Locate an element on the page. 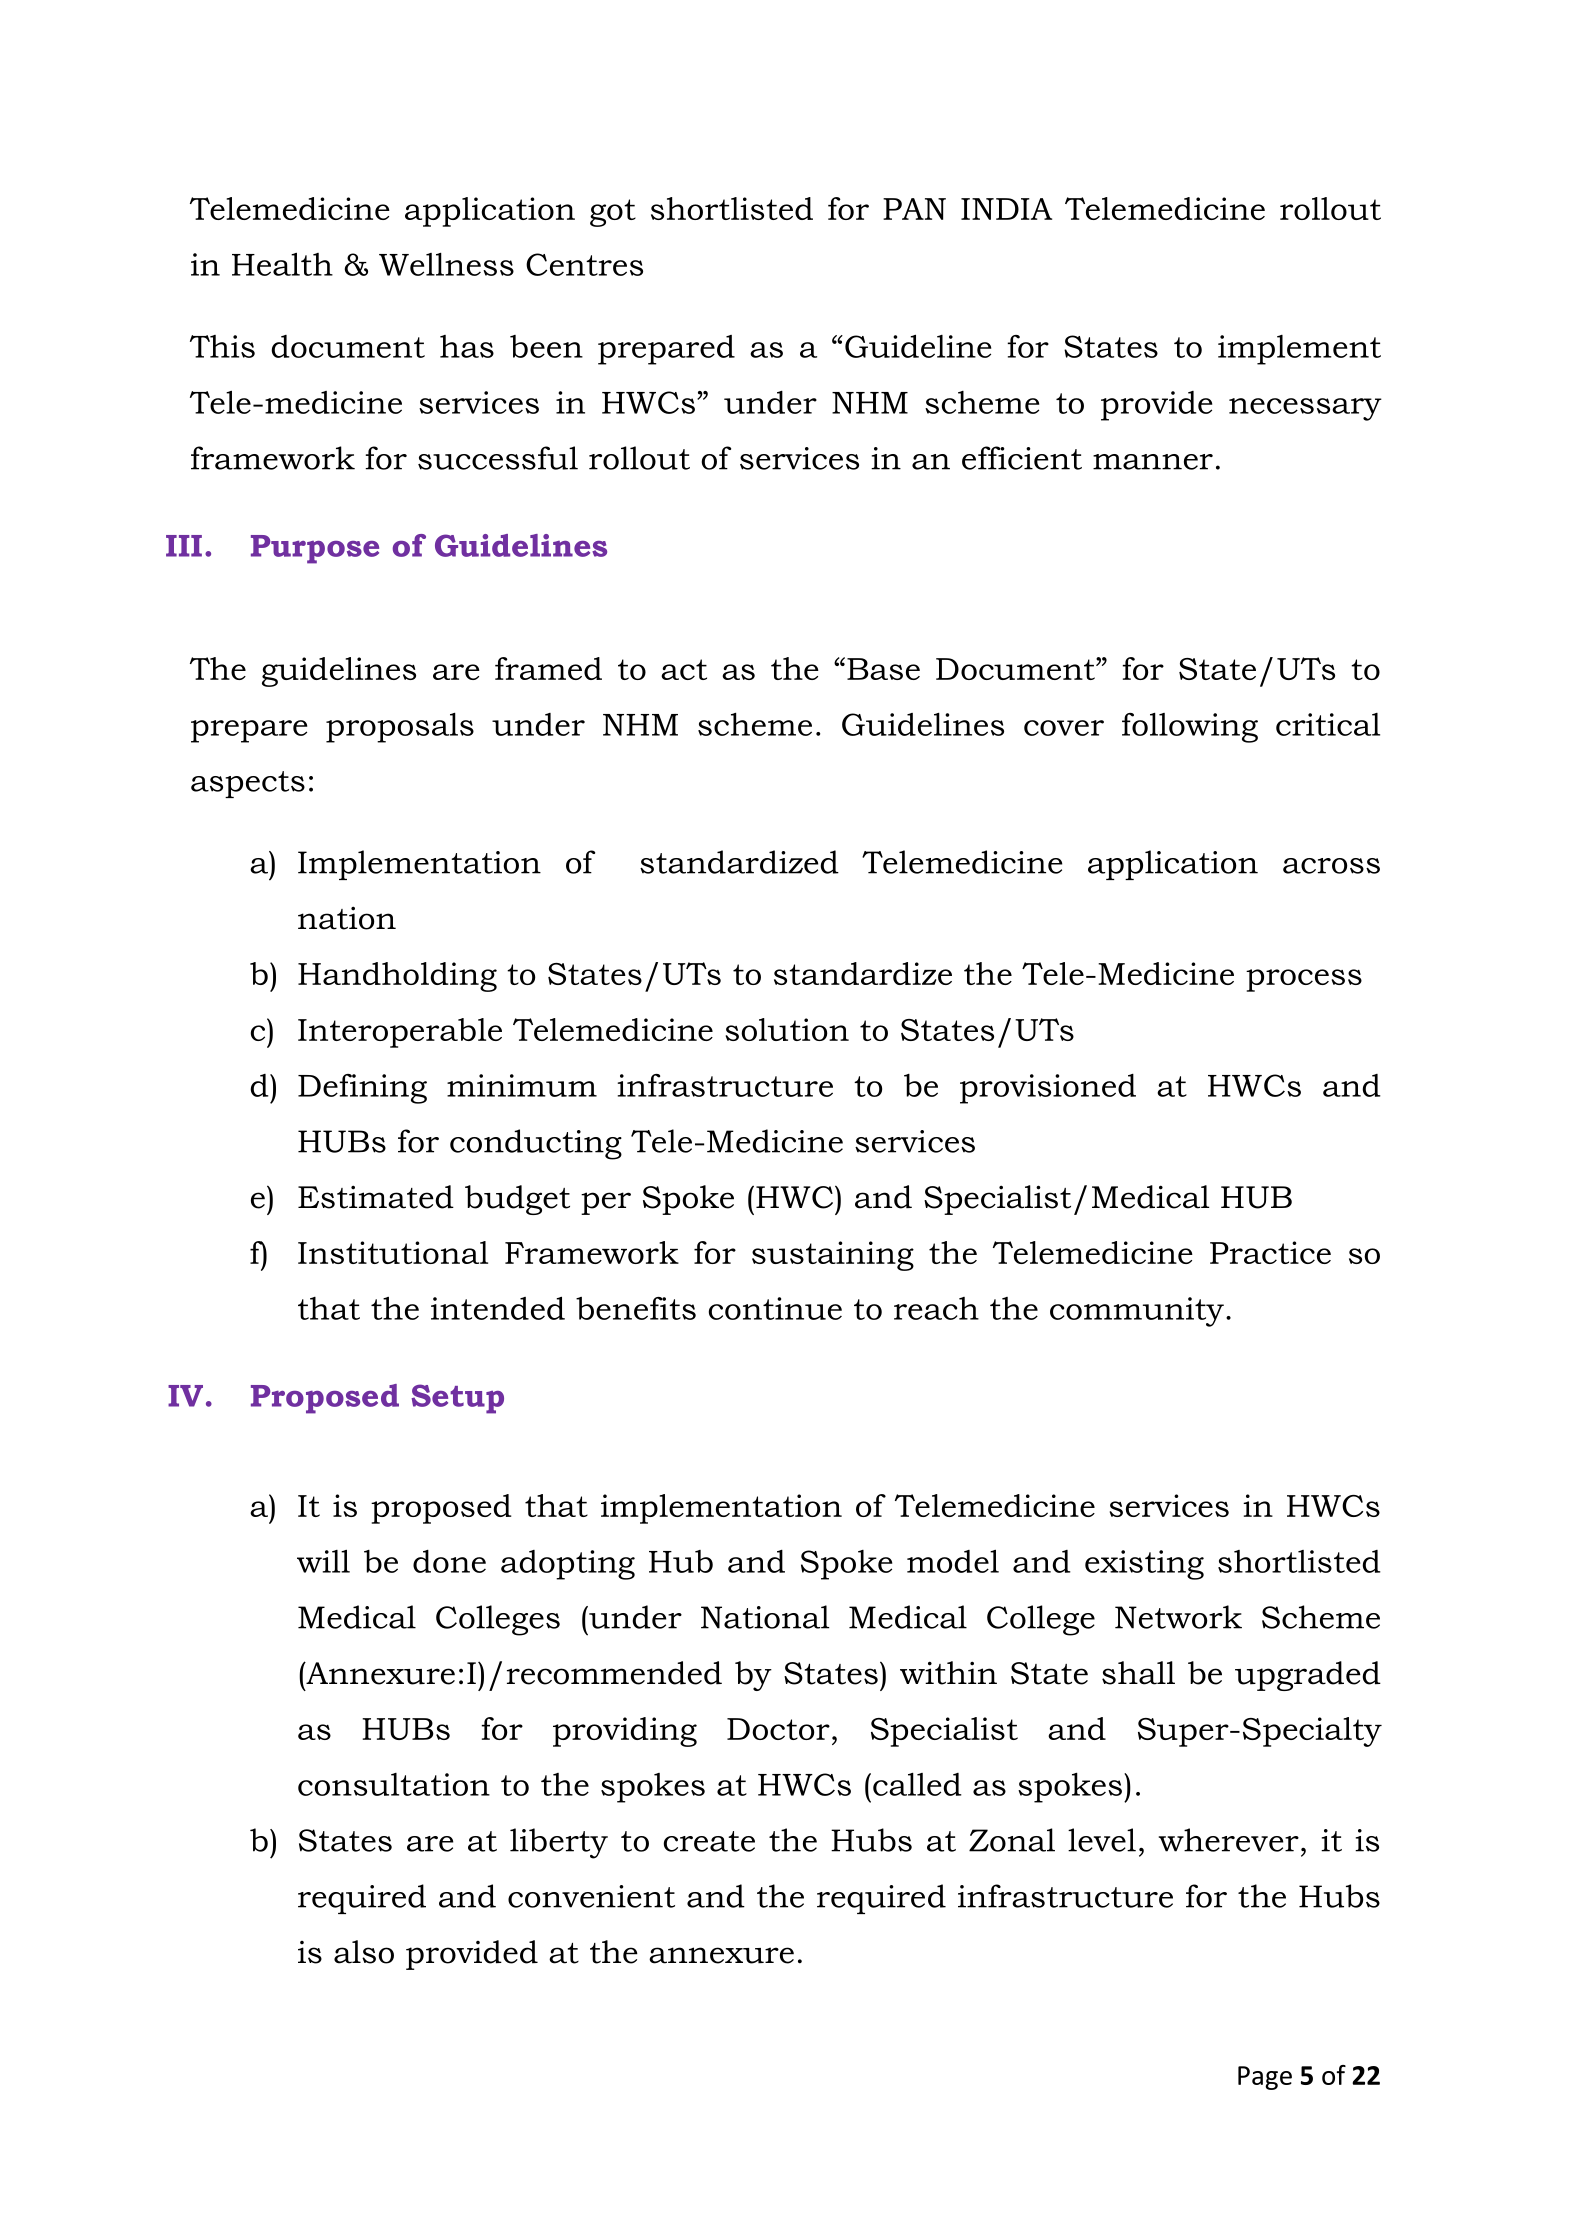  Page is located at coordinates (1265, 2078).
